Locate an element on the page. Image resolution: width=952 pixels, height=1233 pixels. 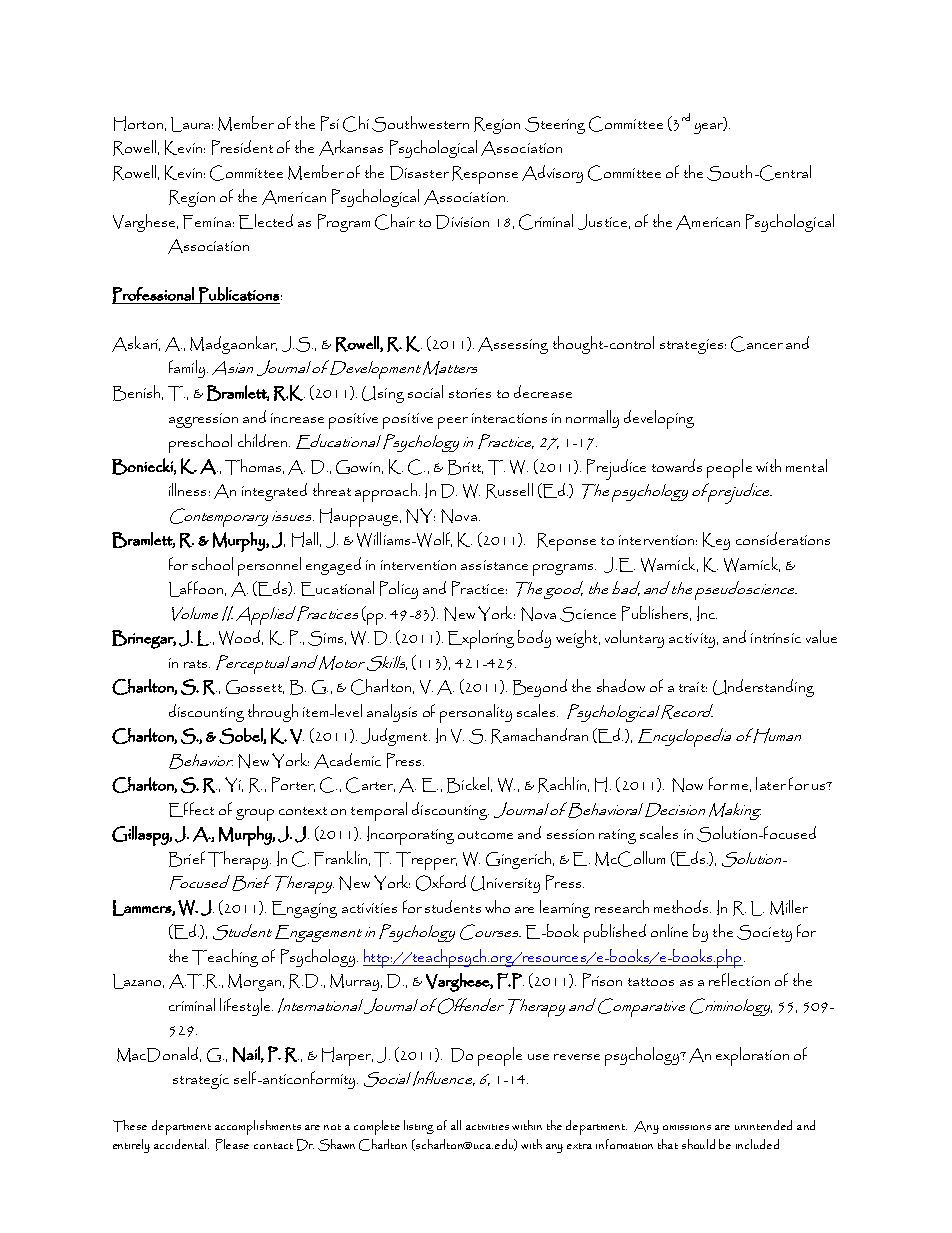
Justice is located at coordinates (602, 222).
